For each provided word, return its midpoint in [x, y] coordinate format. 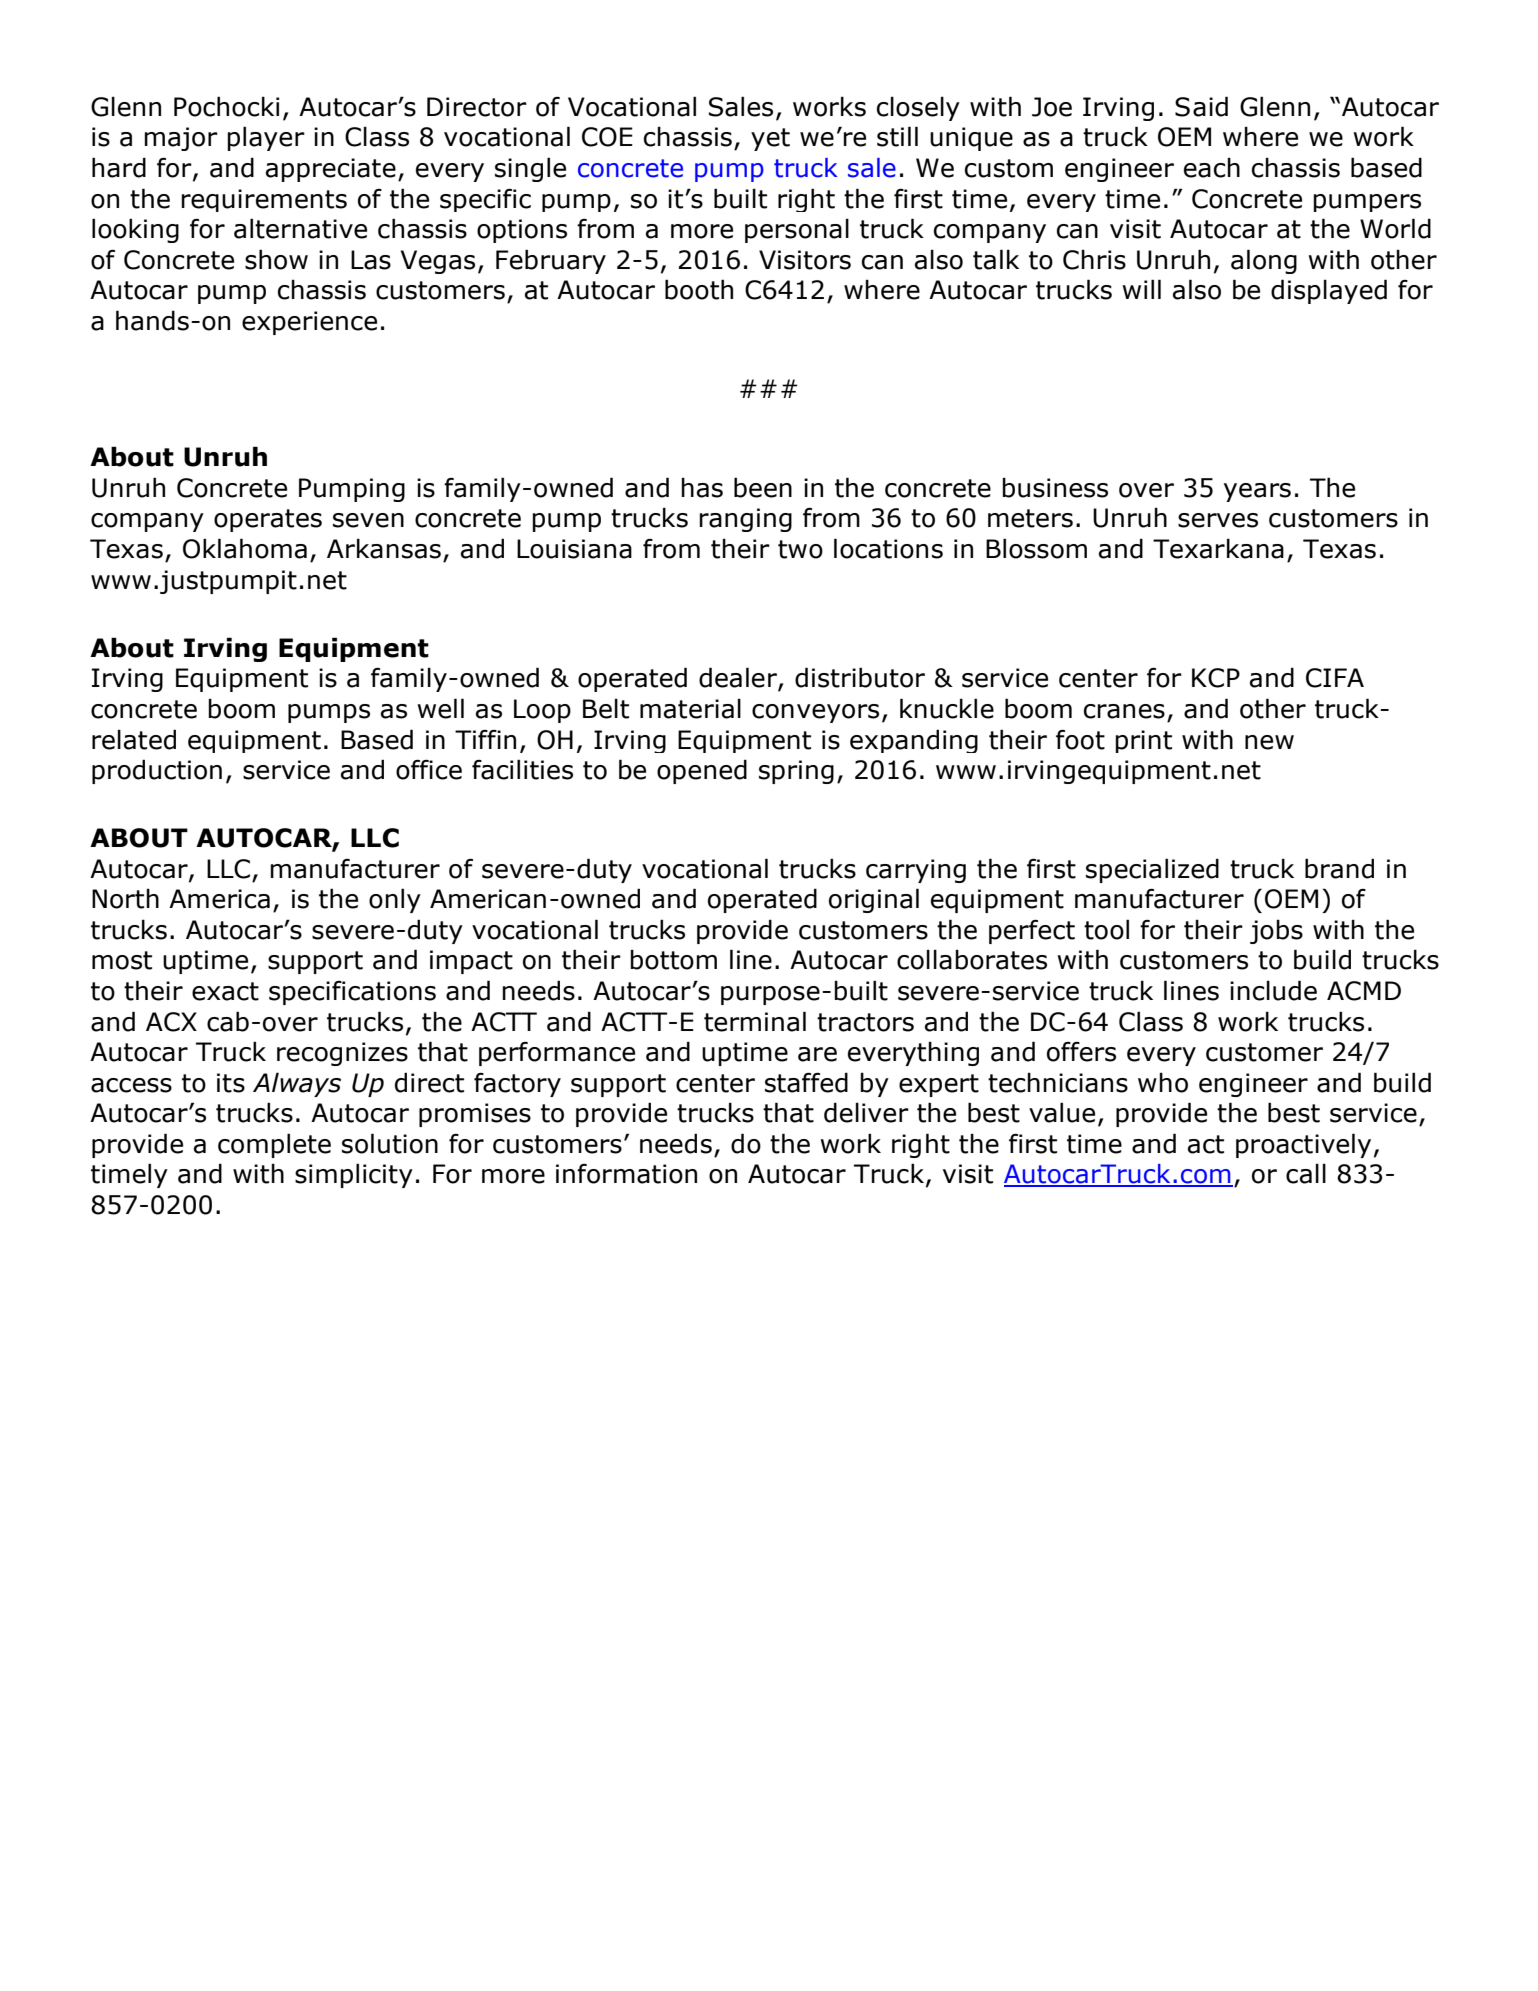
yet [770, 139]
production [157, 771]
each [1212, 168]
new [1269, 742]
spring [796, 772]
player [266, 138]
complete [274, 1145]
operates [268, 520]
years [1257, 492]
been [763, 487]
